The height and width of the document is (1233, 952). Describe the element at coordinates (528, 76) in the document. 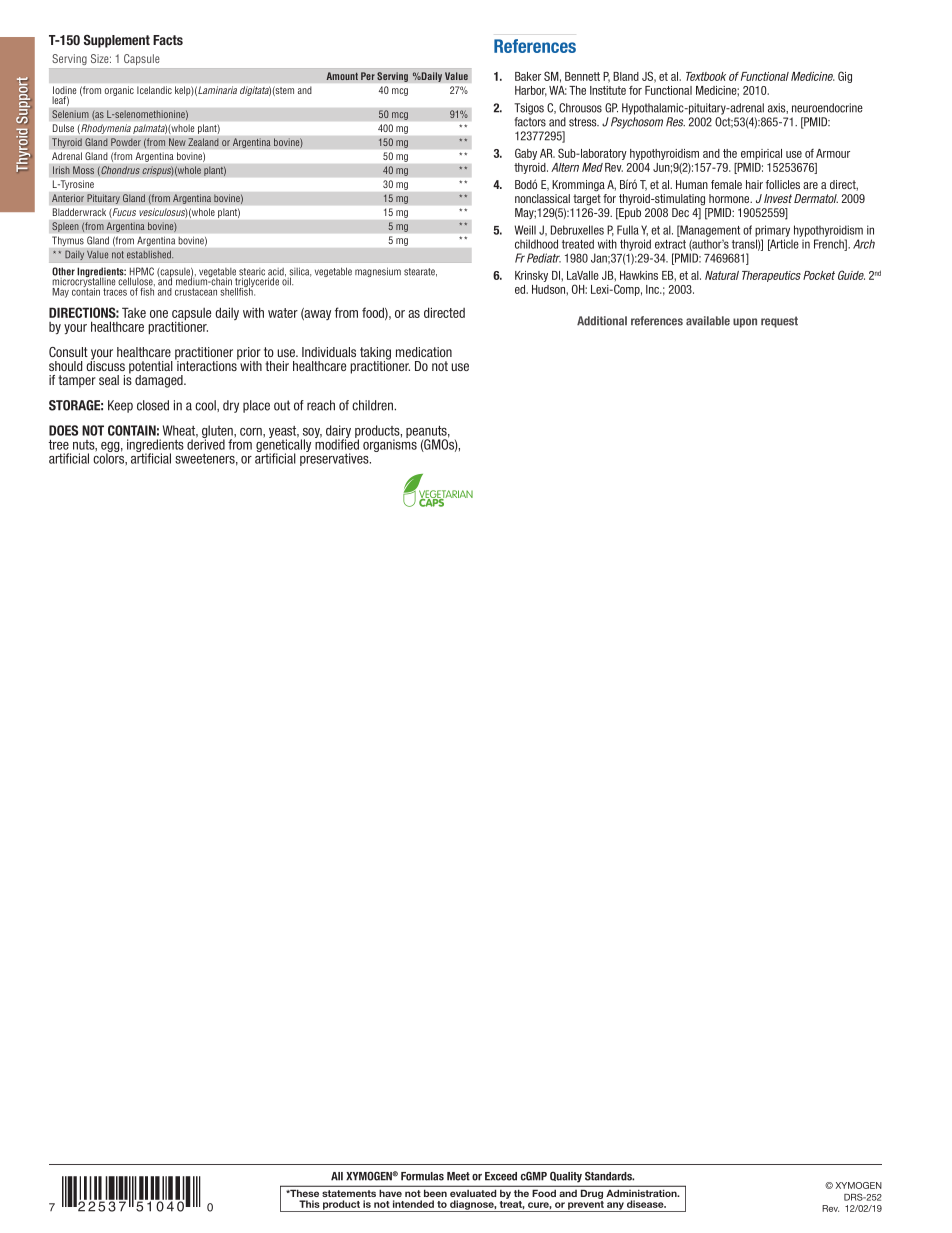

I see `Baker` at that location.
